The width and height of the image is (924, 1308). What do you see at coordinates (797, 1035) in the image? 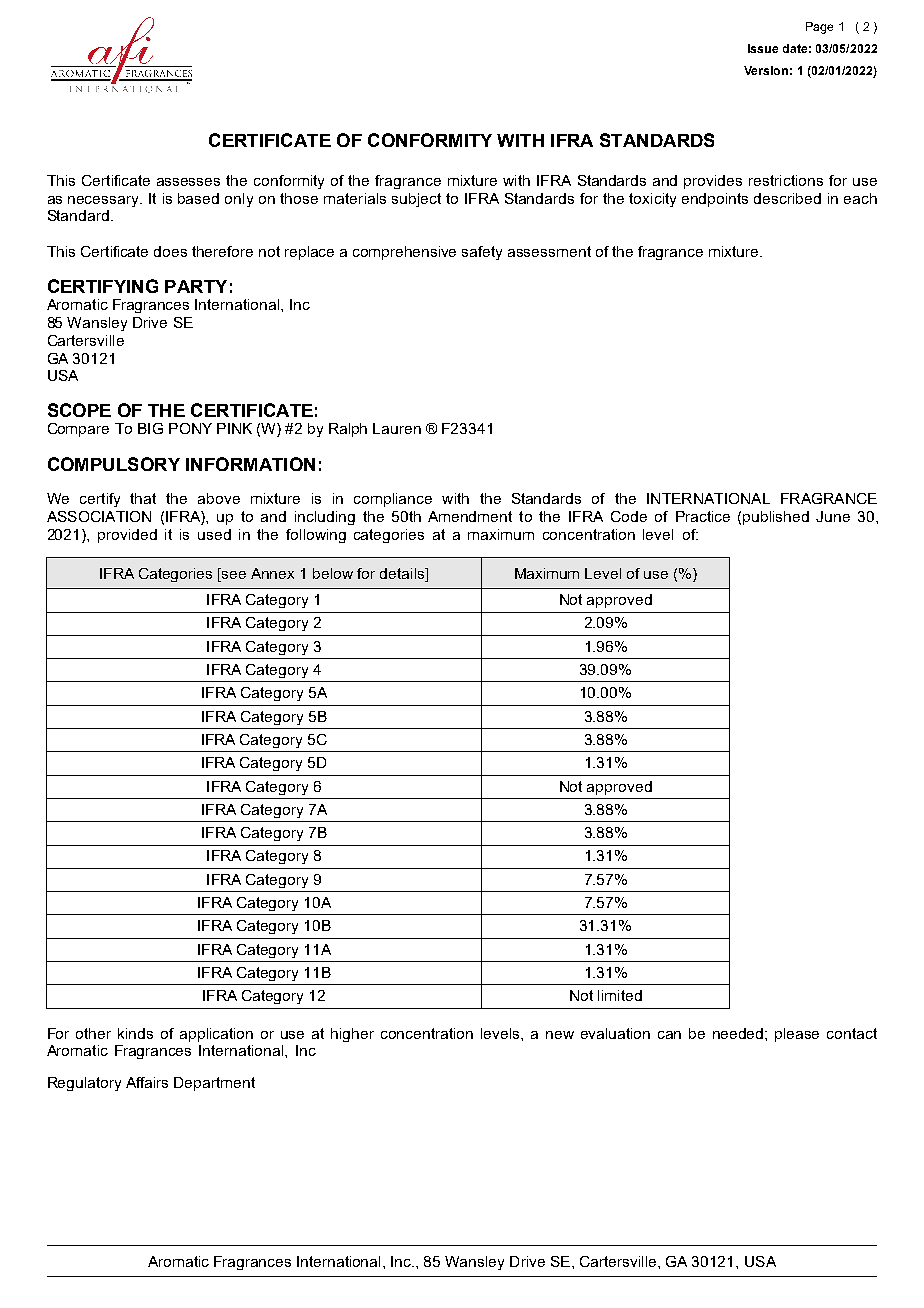
I see `please` at bounding box center [797, 1035].
